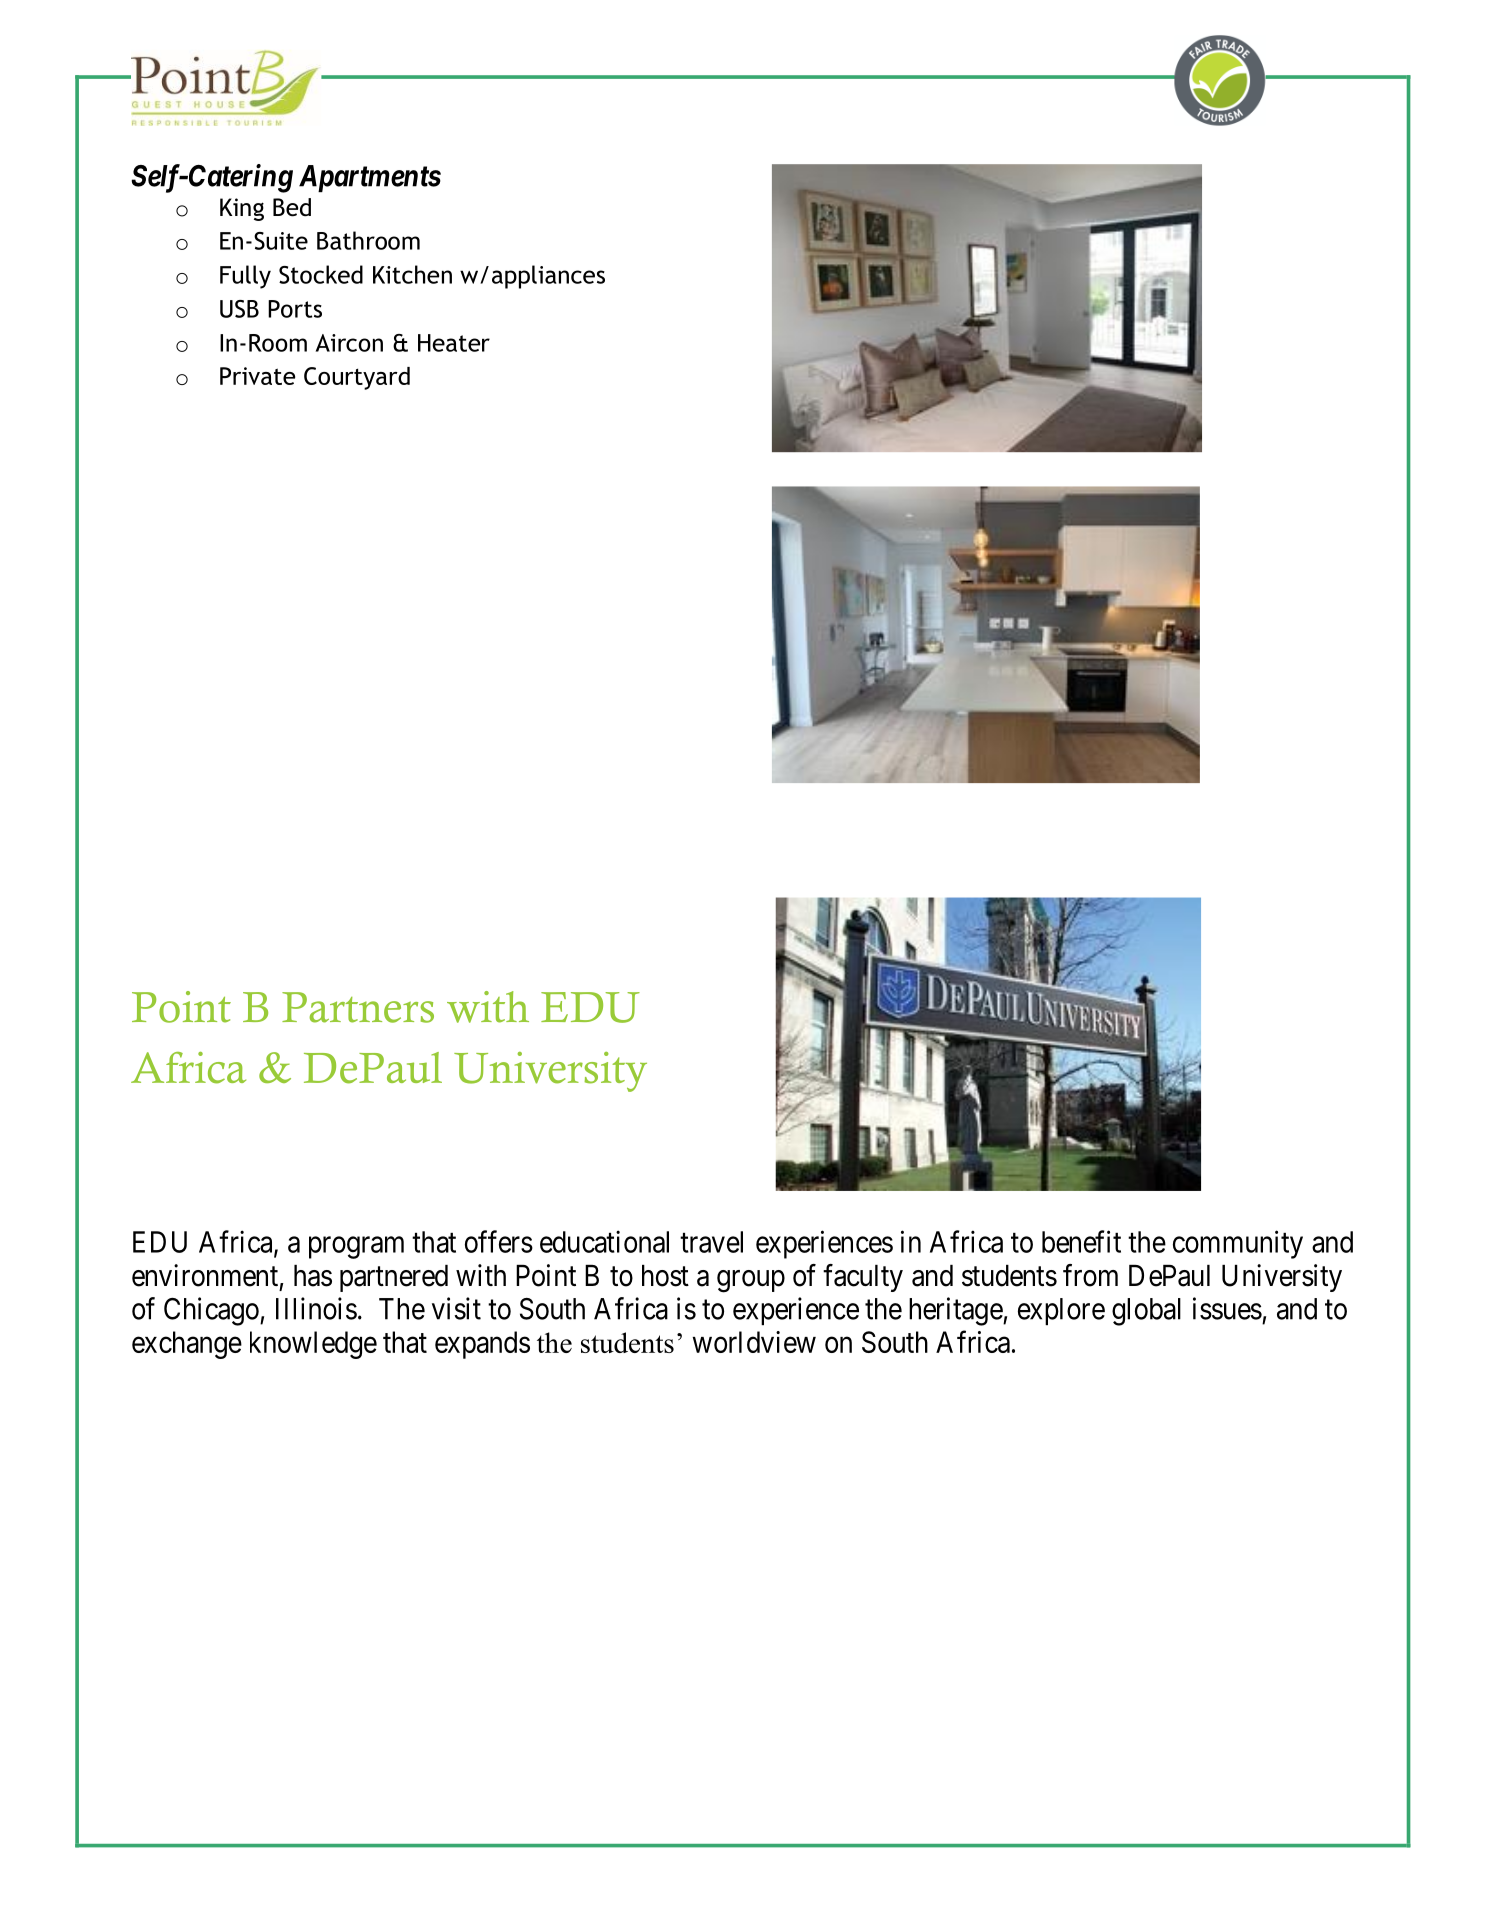 The height and width of the page is (1922, 1485). Describe the element at coordinates (604, 1241) in the page. I see `educational` at that location.
